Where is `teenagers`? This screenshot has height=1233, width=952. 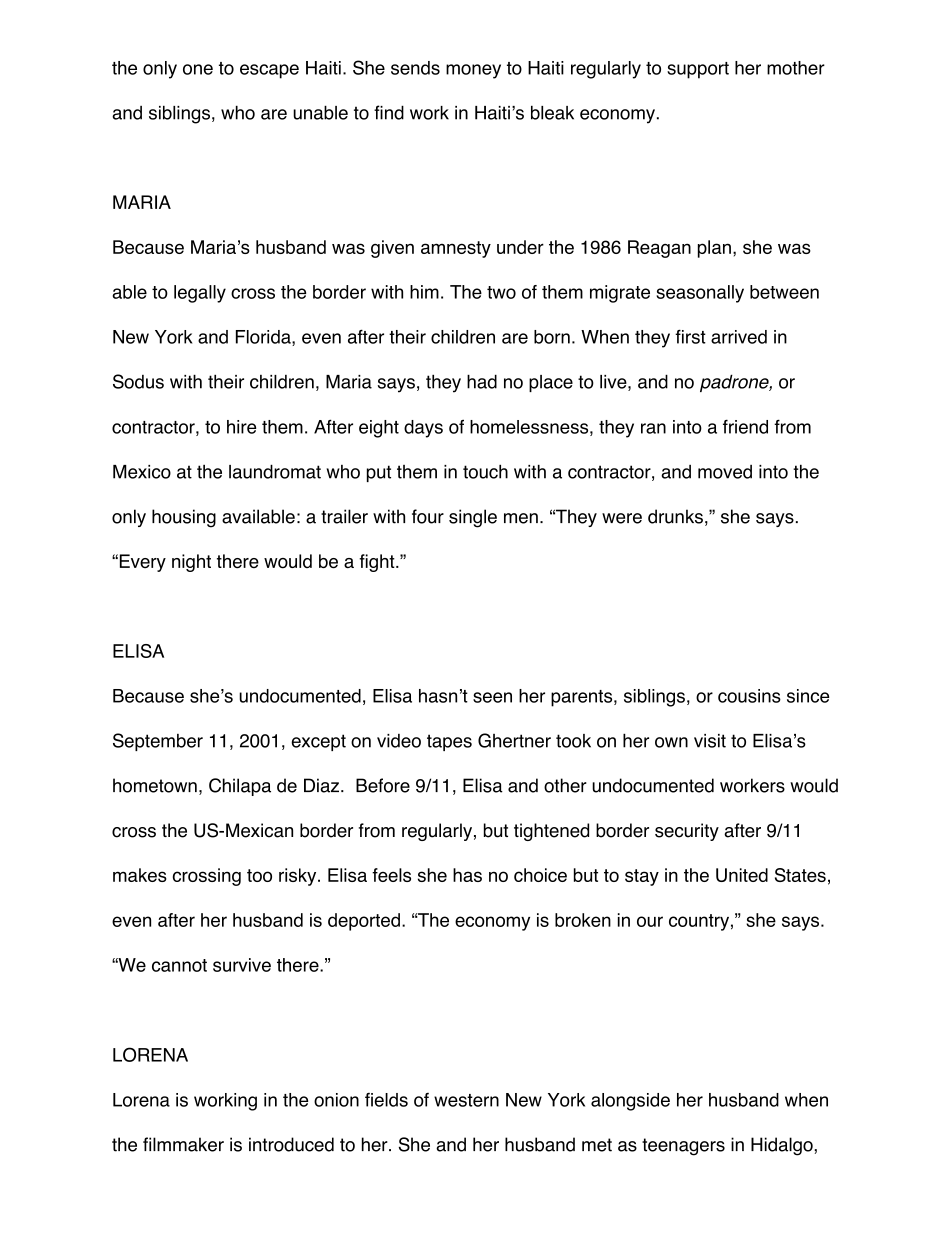 teenagers is located at coordinates (683, 1147).
